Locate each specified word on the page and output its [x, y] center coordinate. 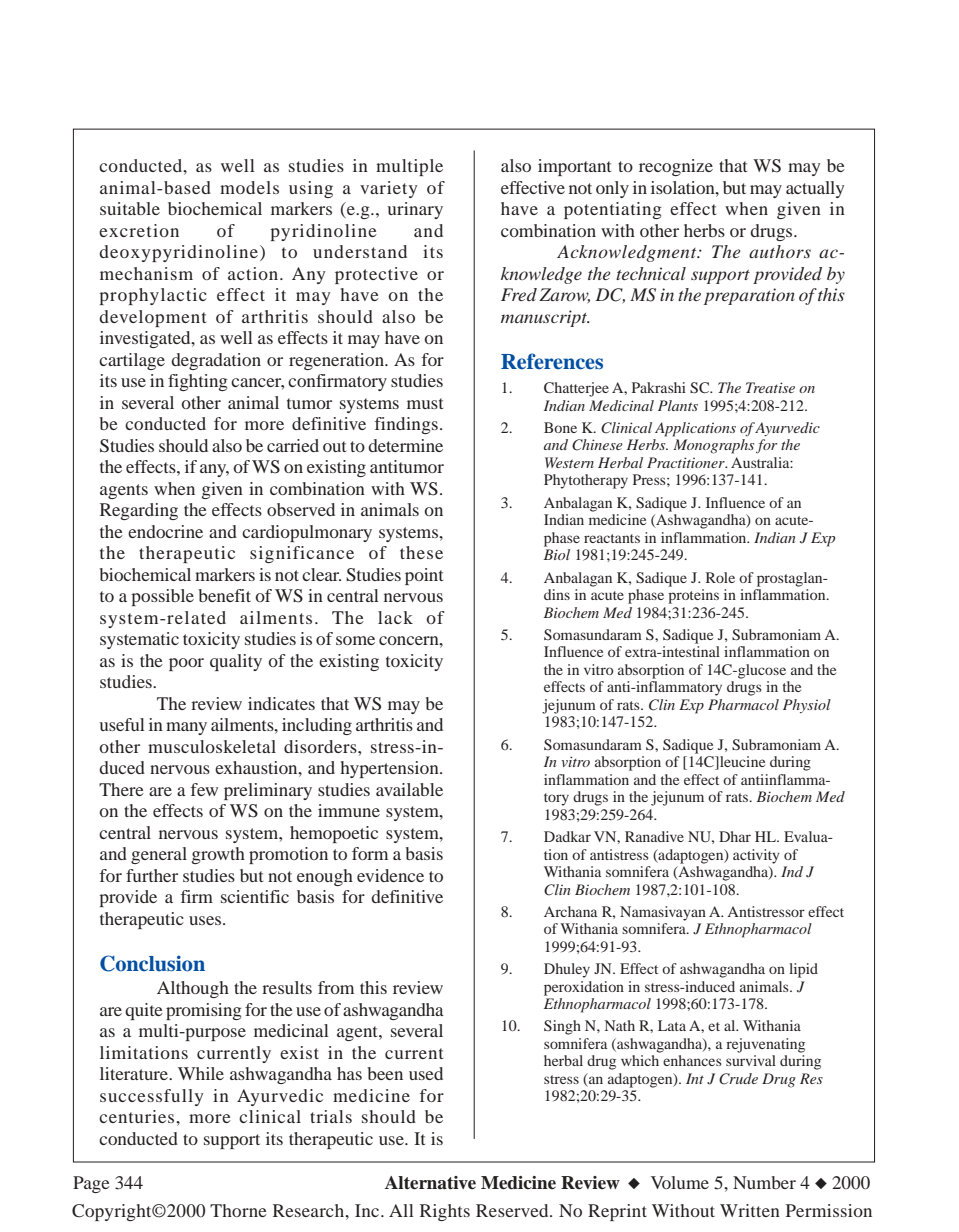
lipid [803, 970]
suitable [130, 208]
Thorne [238, 1210]
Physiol [807, 706]
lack [395, 617]
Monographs [713, 446]
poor [186, 664]
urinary [415, 210]
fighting [198, 382]
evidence [390, 875]
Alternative [430, 1183]
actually [815, 189]
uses [206, 920]
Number [764, 1182]
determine [405, 445]
